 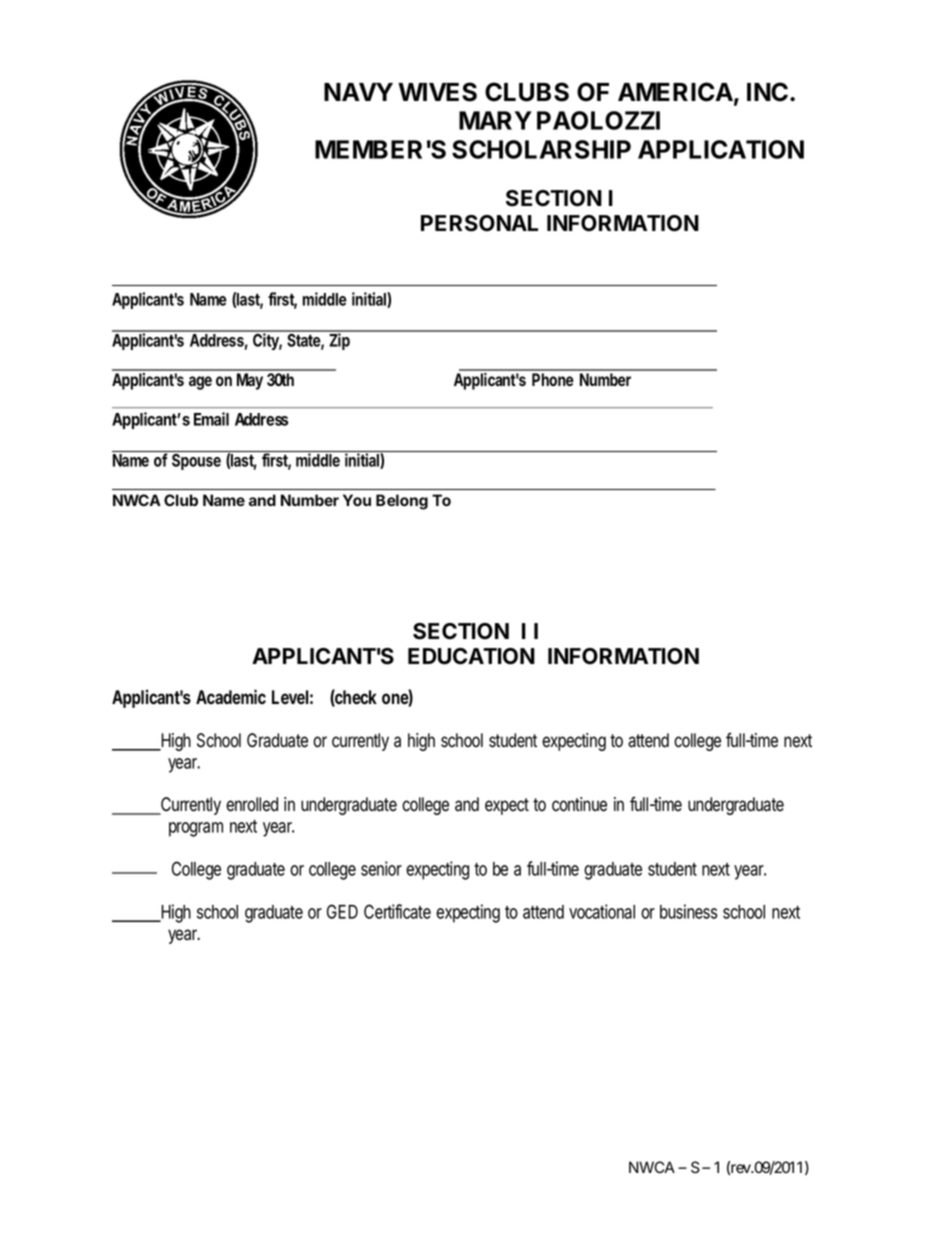 I want to click on May, so click(x=250, y=381).
